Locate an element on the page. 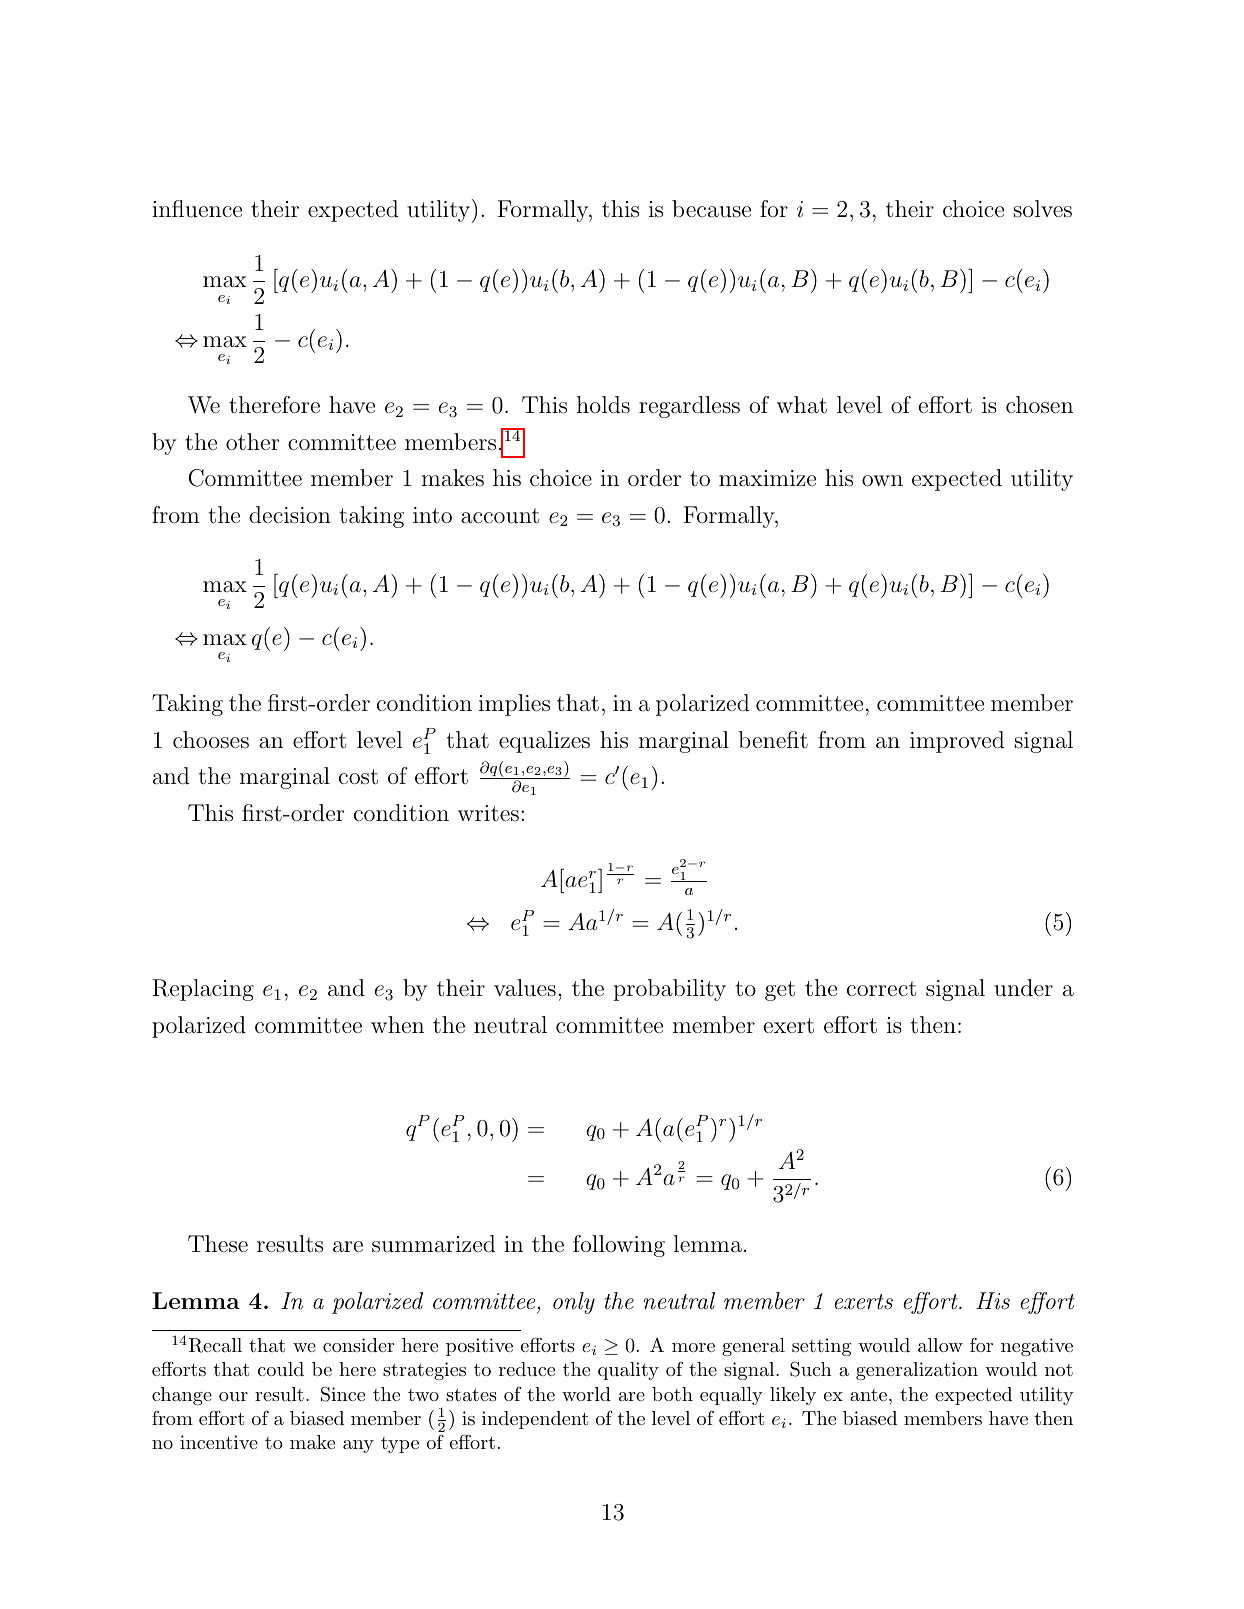 Image resolution: width=1244 pixels, height=1609 pixels. probability is located at coordinates (669, 990).
